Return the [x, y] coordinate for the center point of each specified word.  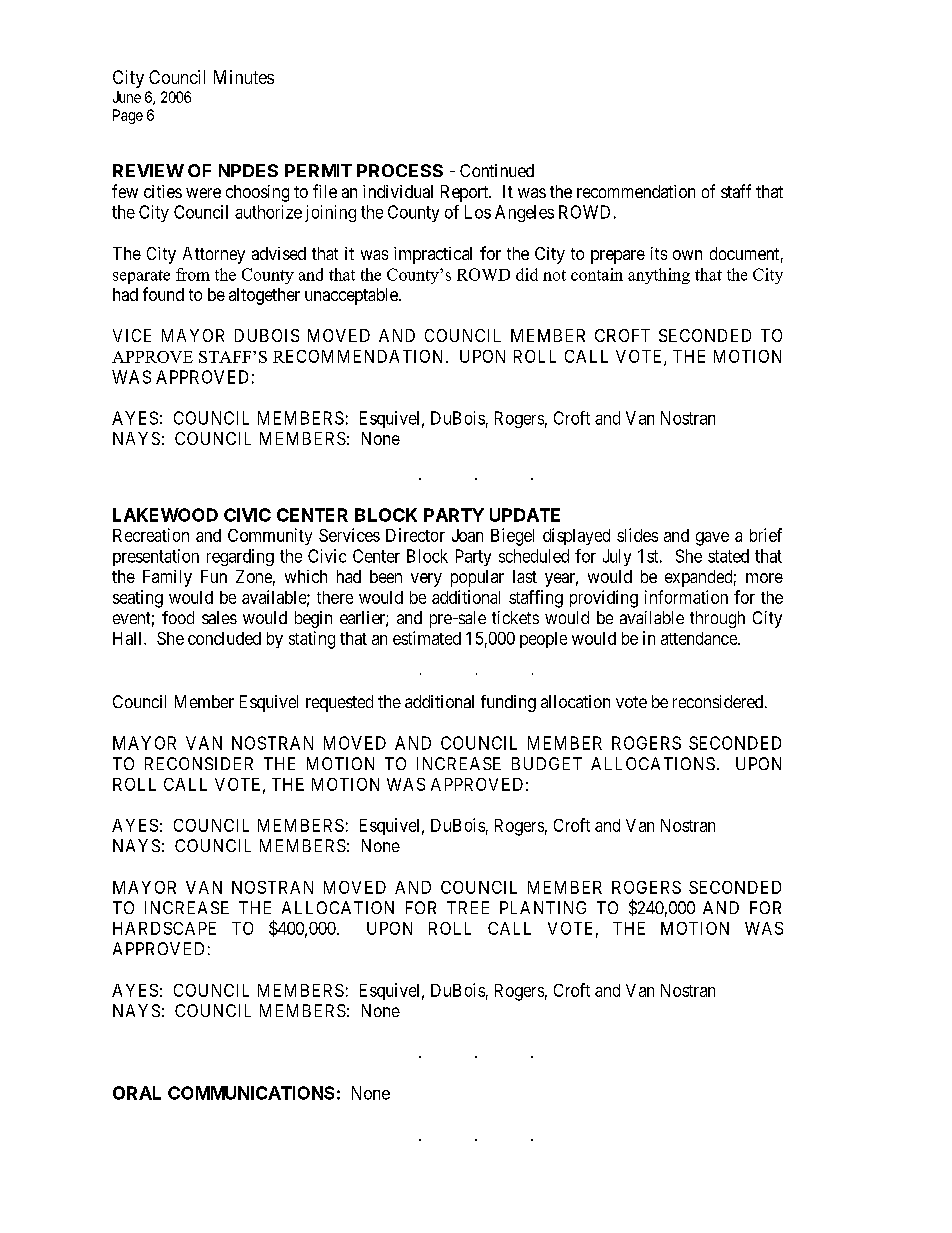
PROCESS [400, 170]
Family [167, 578]
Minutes [244, 77]
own [687, 255]
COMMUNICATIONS [251, 1093]
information [686, 597]
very [426, 580]
